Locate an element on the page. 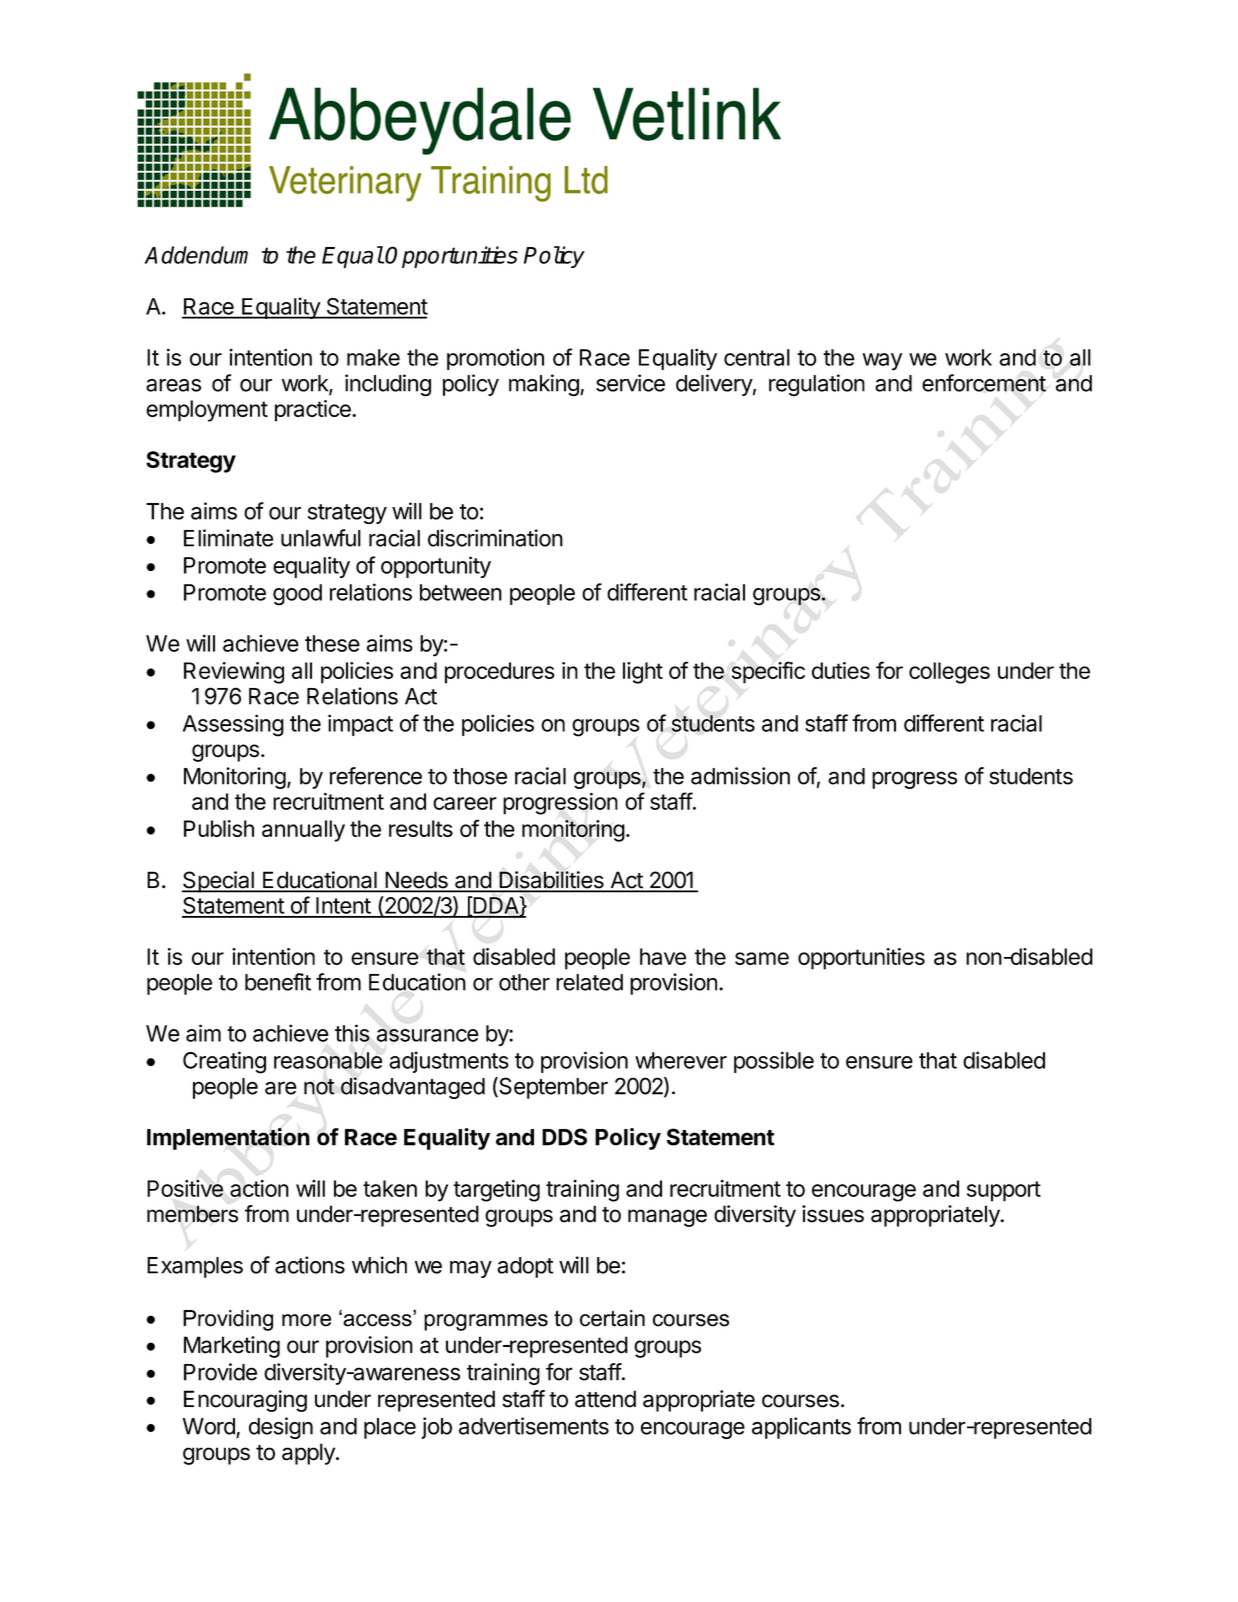  same is located at coordinates (762, 958).
